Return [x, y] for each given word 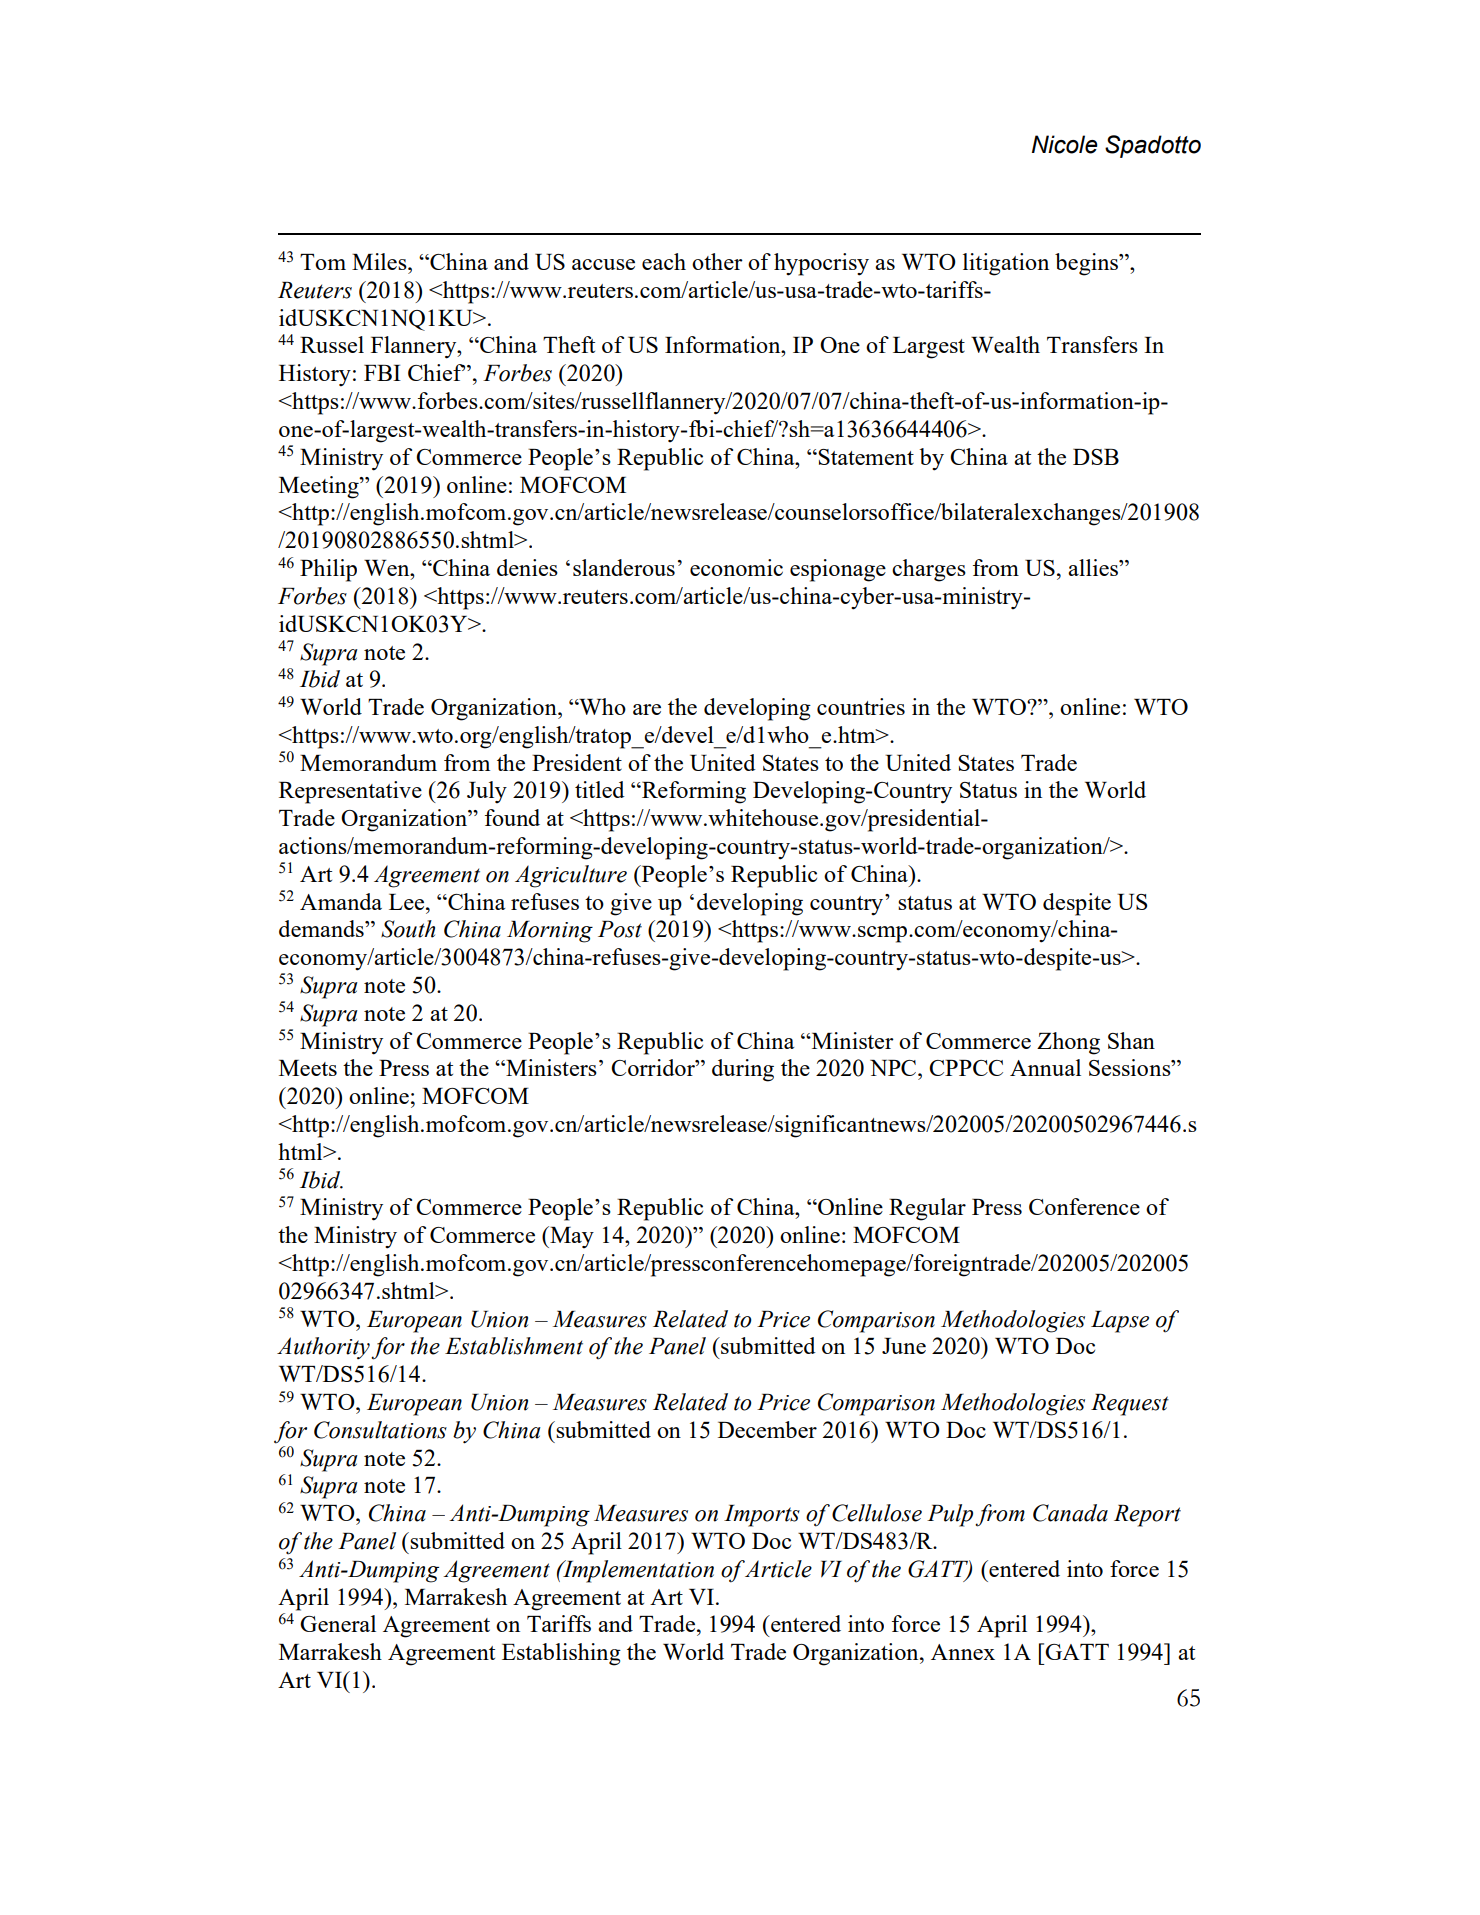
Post [620, 929]
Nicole [1065, 144]
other [717, 261]
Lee [406, 902]
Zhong [1068, 1043]
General [338, 1623]
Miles [380, 261]
